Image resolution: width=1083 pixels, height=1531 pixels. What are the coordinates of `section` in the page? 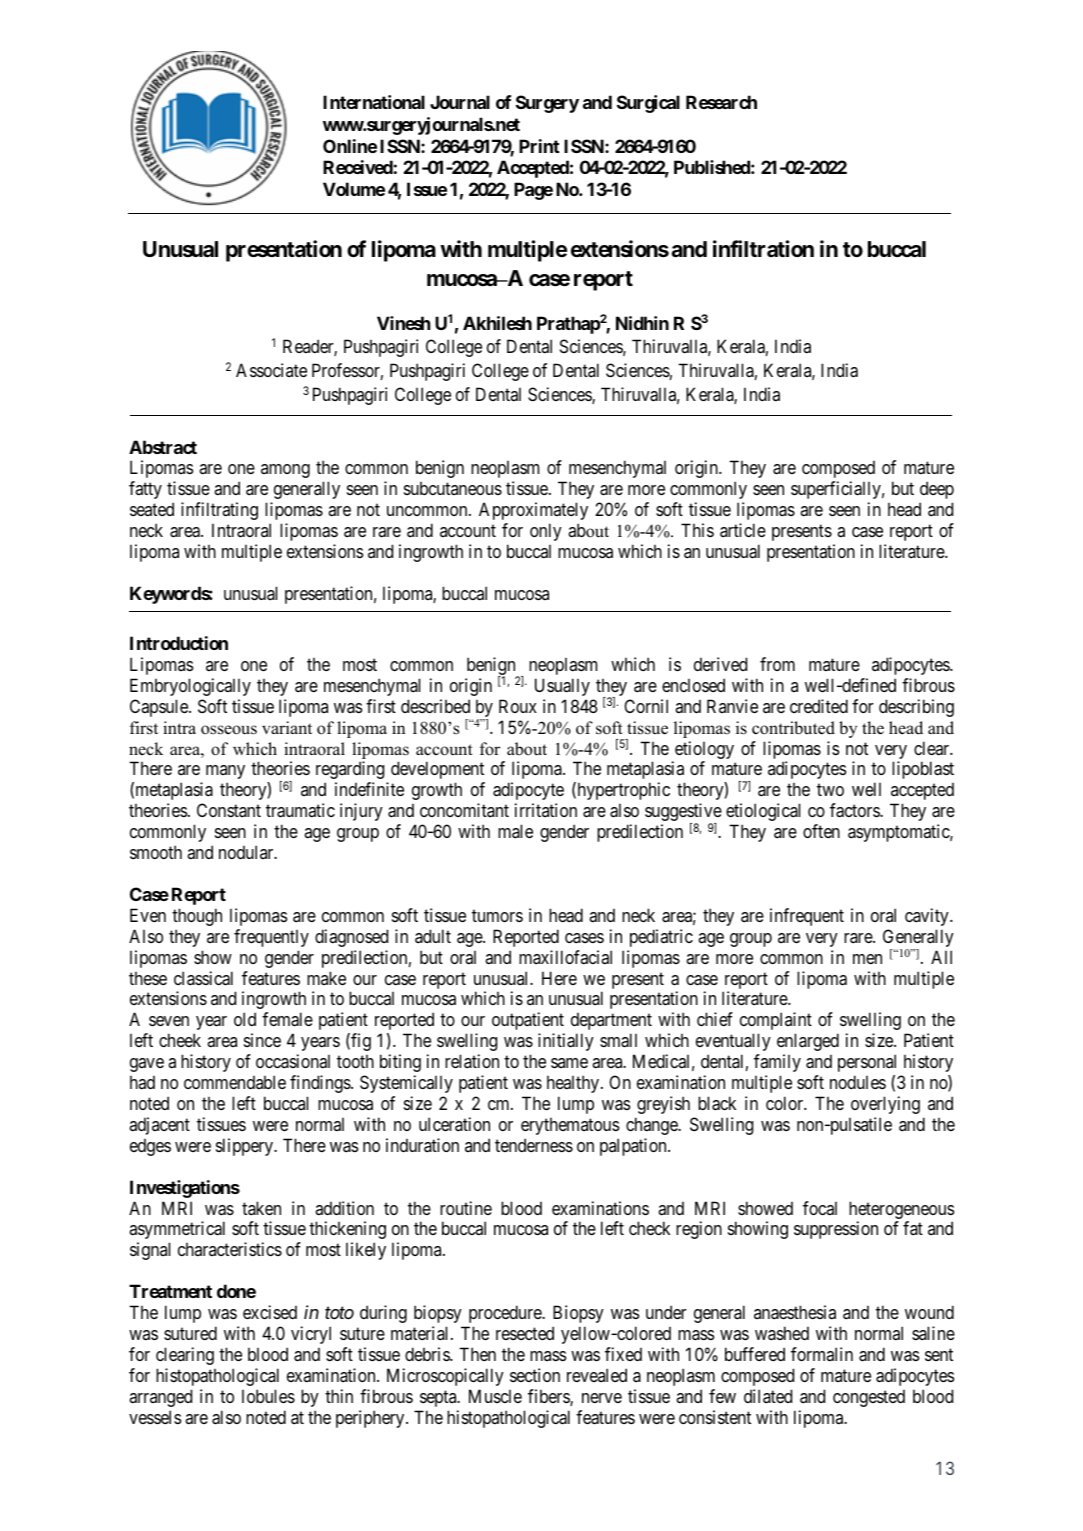 It's located at (535, 1375).
